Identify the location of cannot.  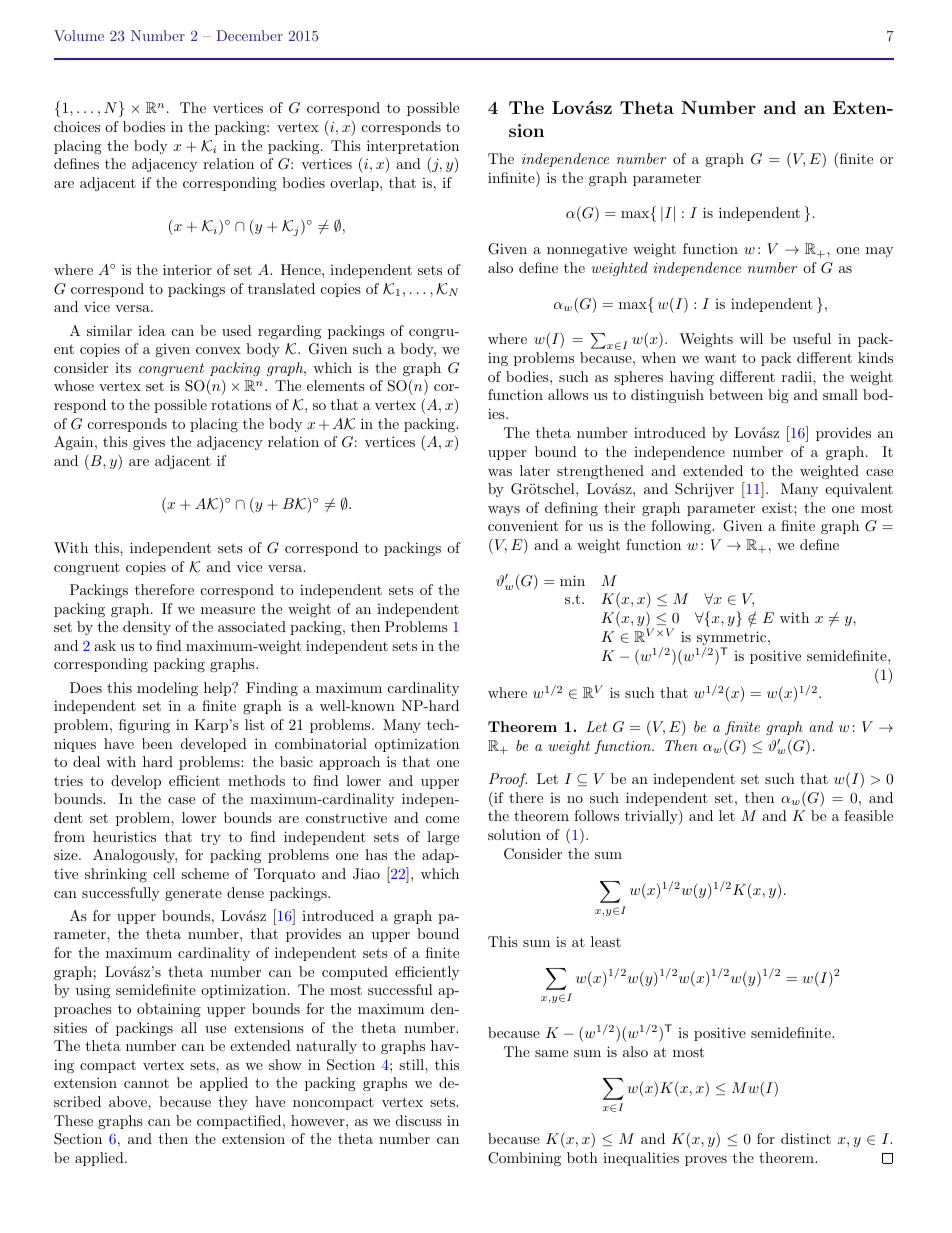
(146, 1083).
